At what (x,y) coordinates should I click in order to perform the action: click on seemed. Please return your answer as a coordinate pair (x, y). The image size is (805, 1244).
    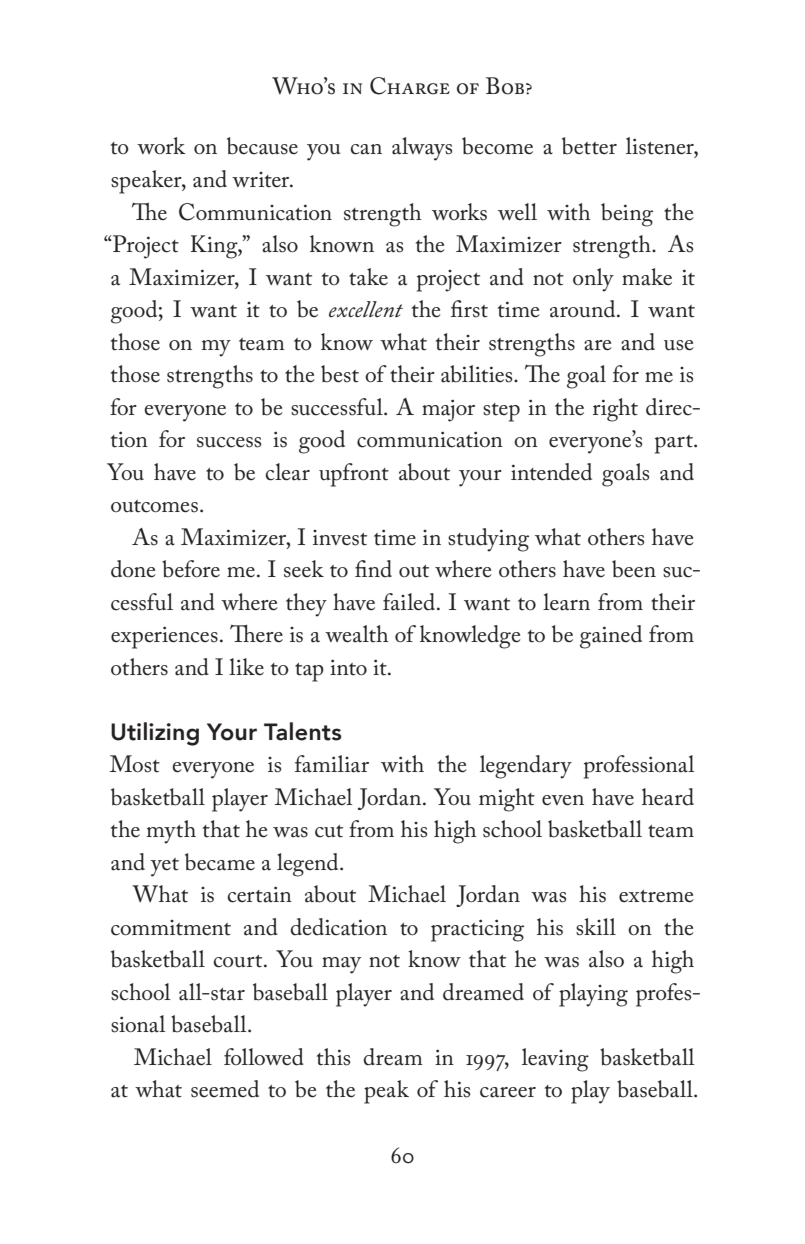
    Looking at the image, I should click on (225, 1089).
